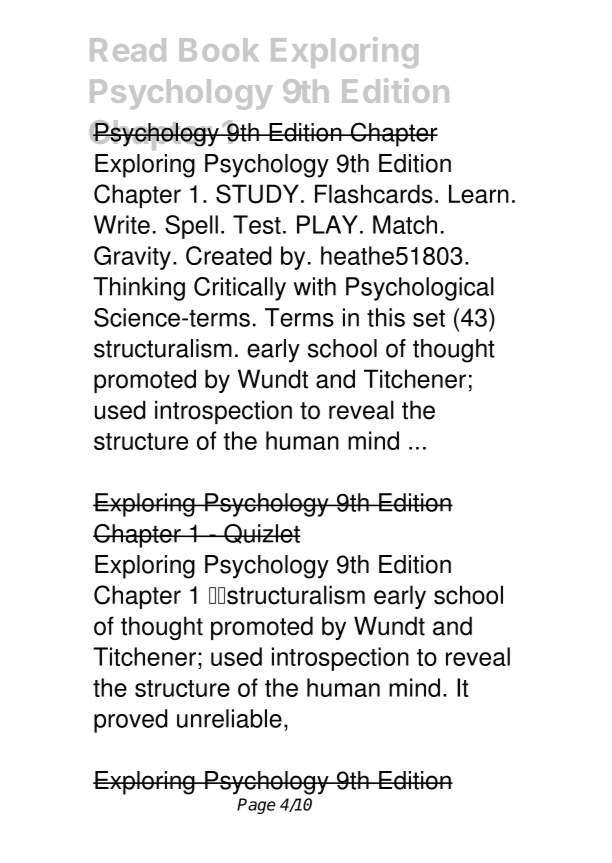 The width and height of the document is (612, 863). I want to click on Learn, so click(479, 194).
